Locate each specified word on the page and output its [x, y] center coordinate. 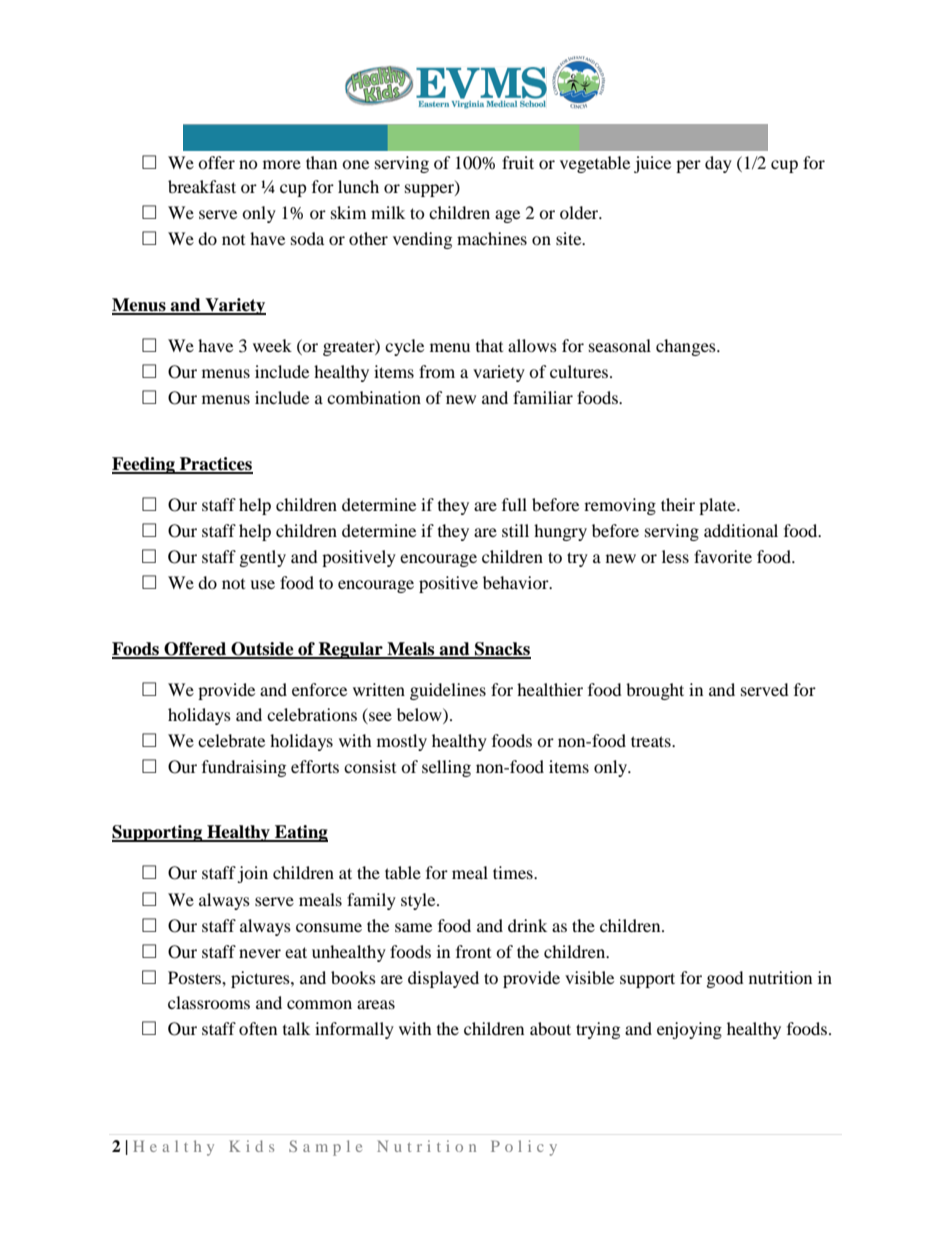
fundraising [244, 768]
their [678, 504]
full [514, 504]
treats [652, 741]
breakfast [202, 186]
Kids [251, 1146]
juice [652, 164]
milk [388, 212]
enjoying [689, 1030]
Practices [215, 465]
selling [446, 768]
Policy [524, 1148]
